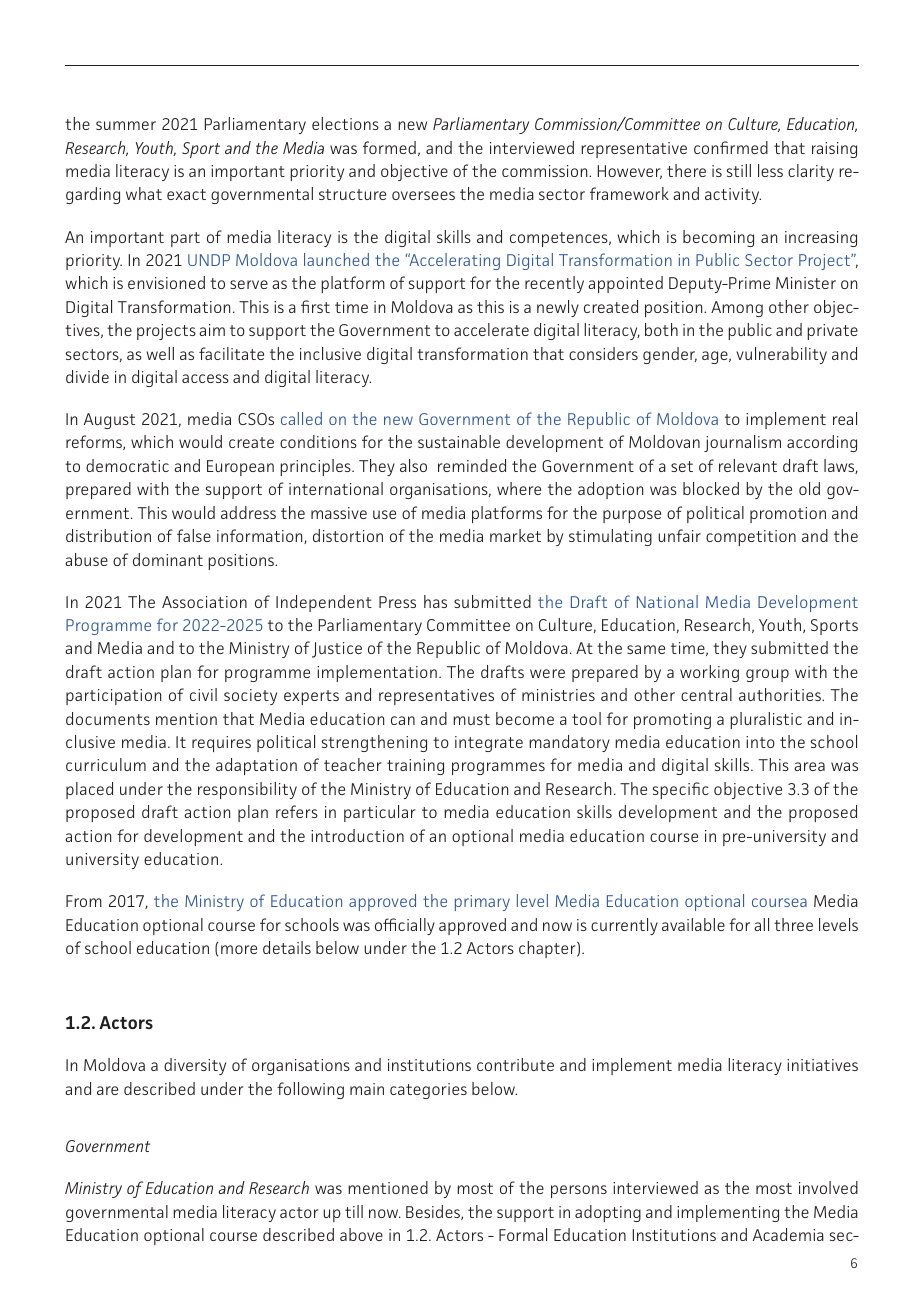 This screenshot has height=1308, width=924. I want to click on less, so click(770, 170).
